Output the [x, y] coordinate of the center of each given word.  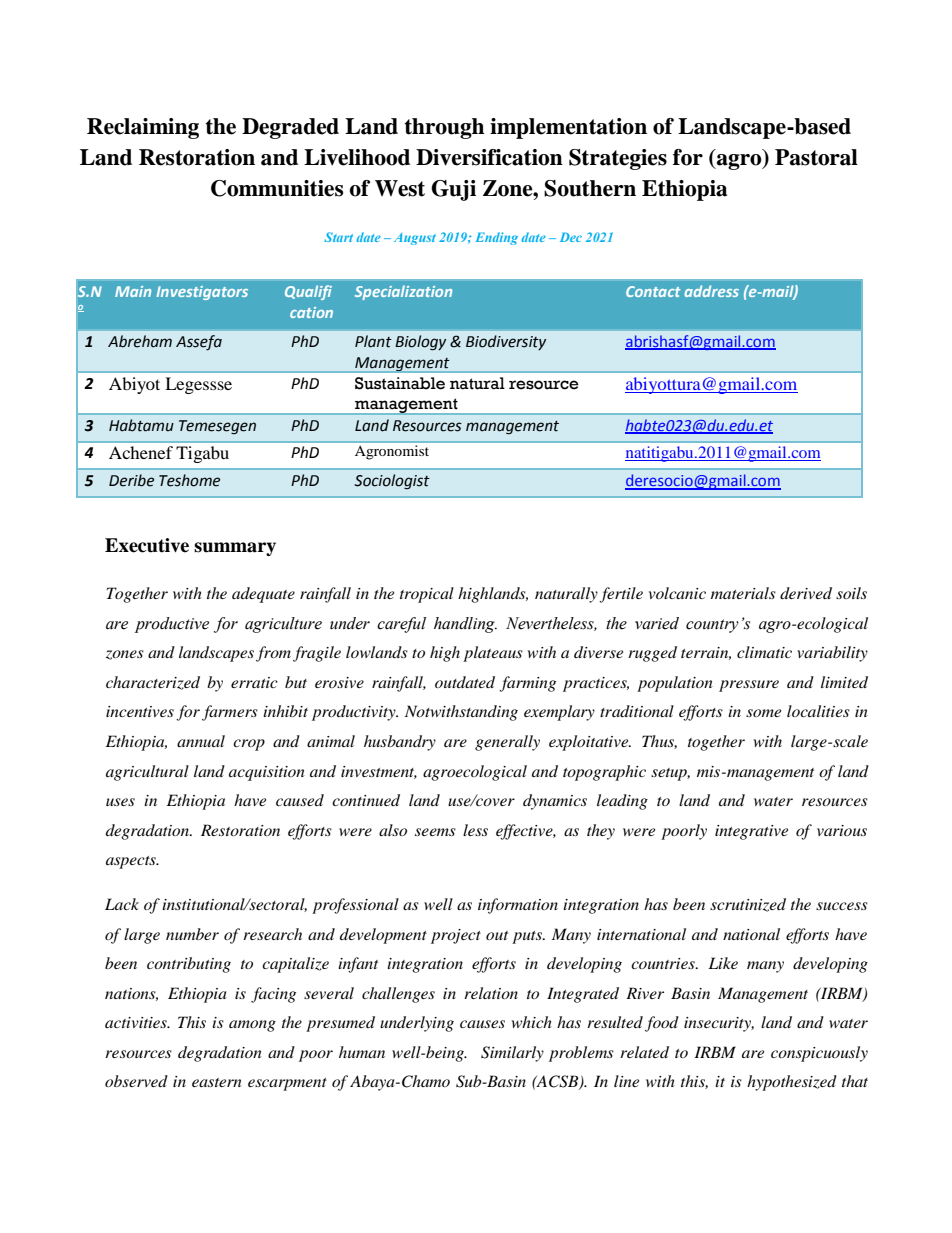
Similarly [512, 1054]
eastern [217, 1082]
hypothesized [792, 1083]
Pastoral [816, 157]
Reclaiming [143, 128]
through [444, 128]
